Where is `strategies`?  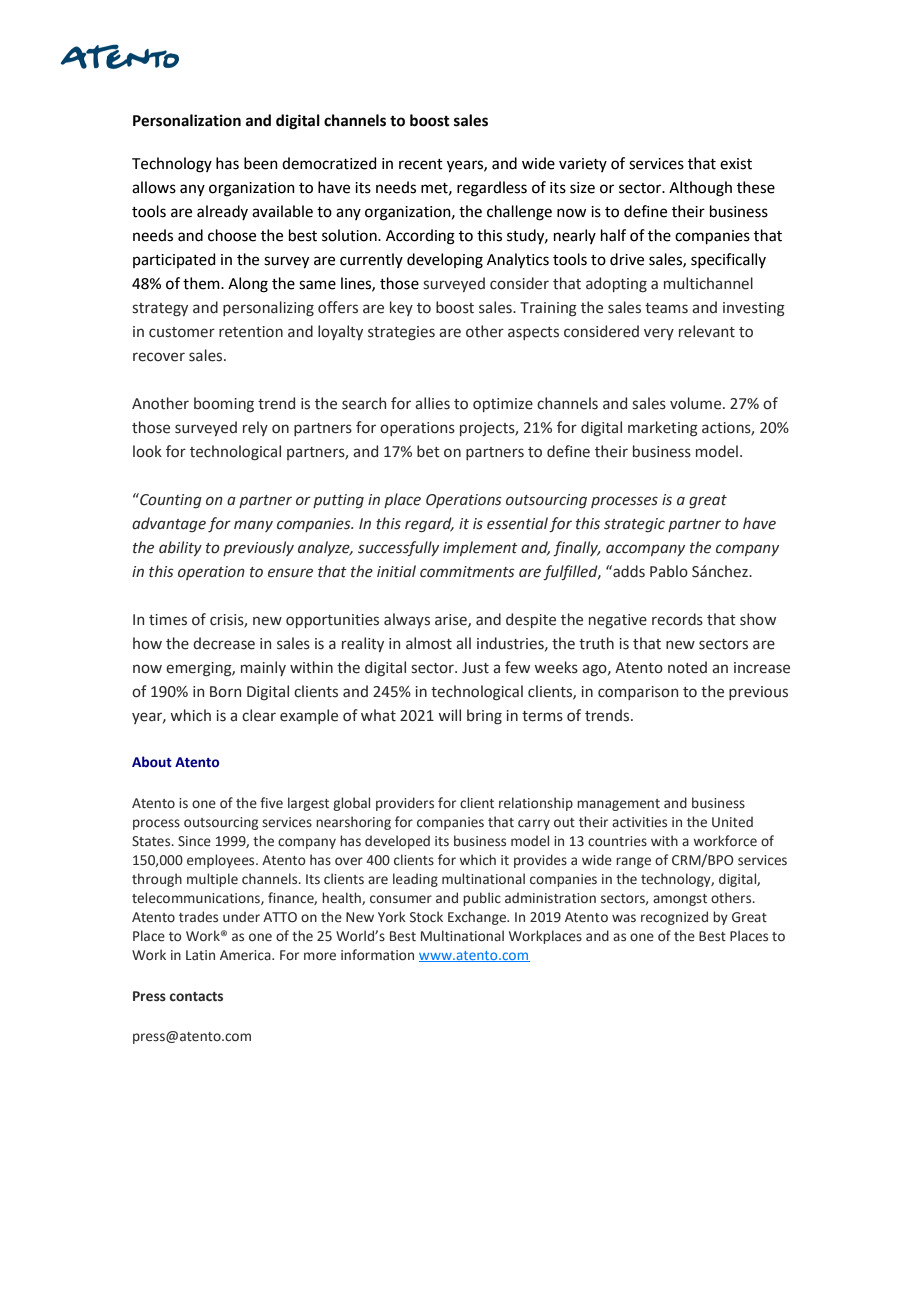 strategies is located at coordinates (401, 333).
